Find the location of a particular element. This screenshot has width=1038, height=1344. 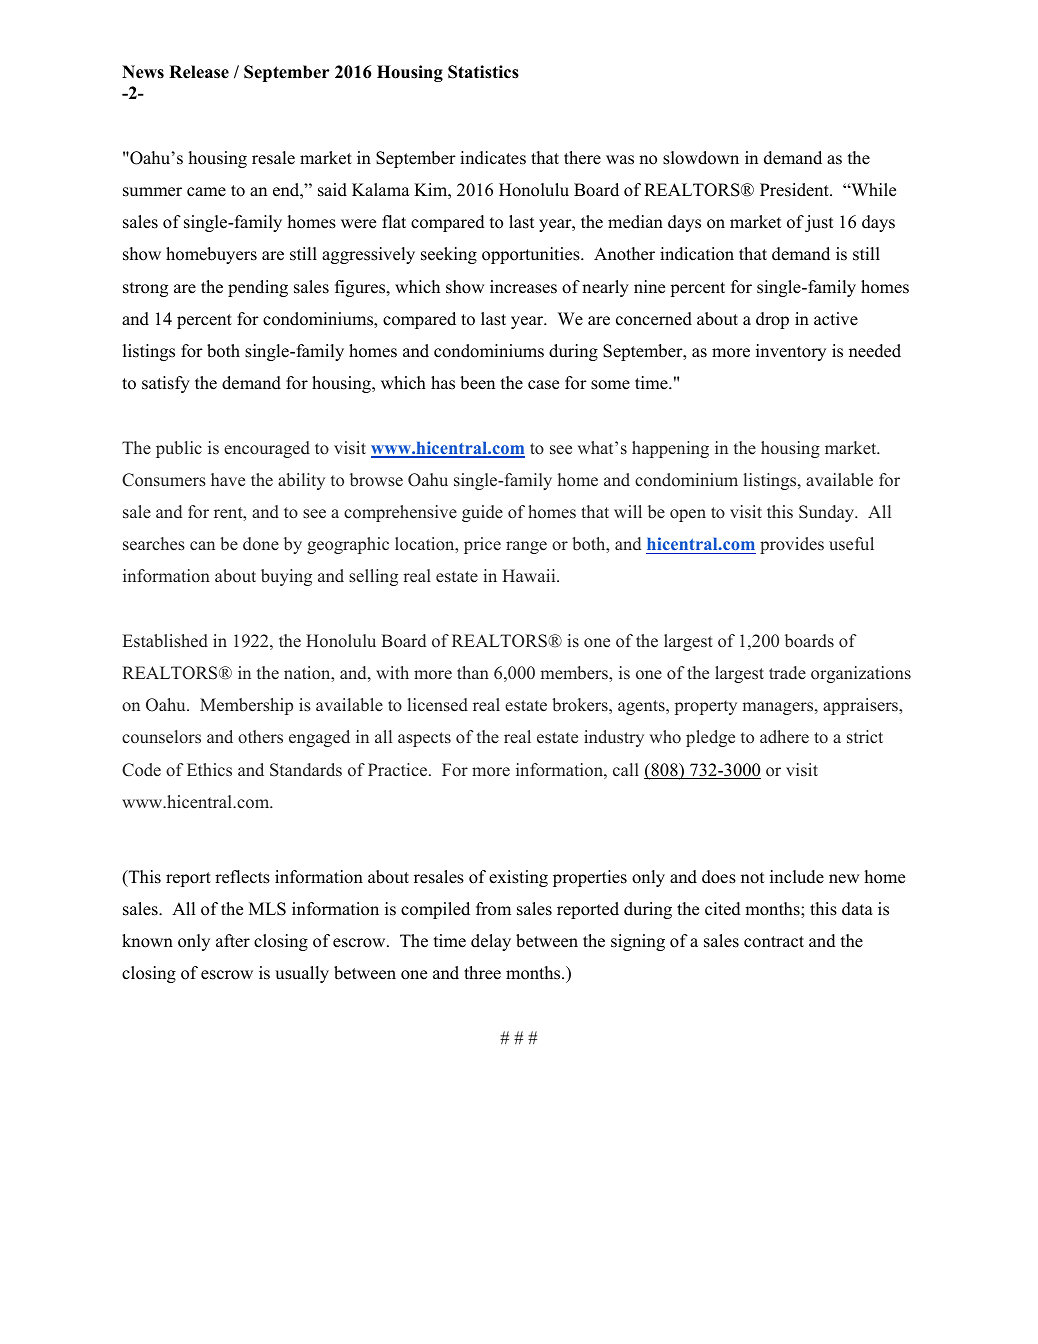

guide is located at coordinates (482, 513).
